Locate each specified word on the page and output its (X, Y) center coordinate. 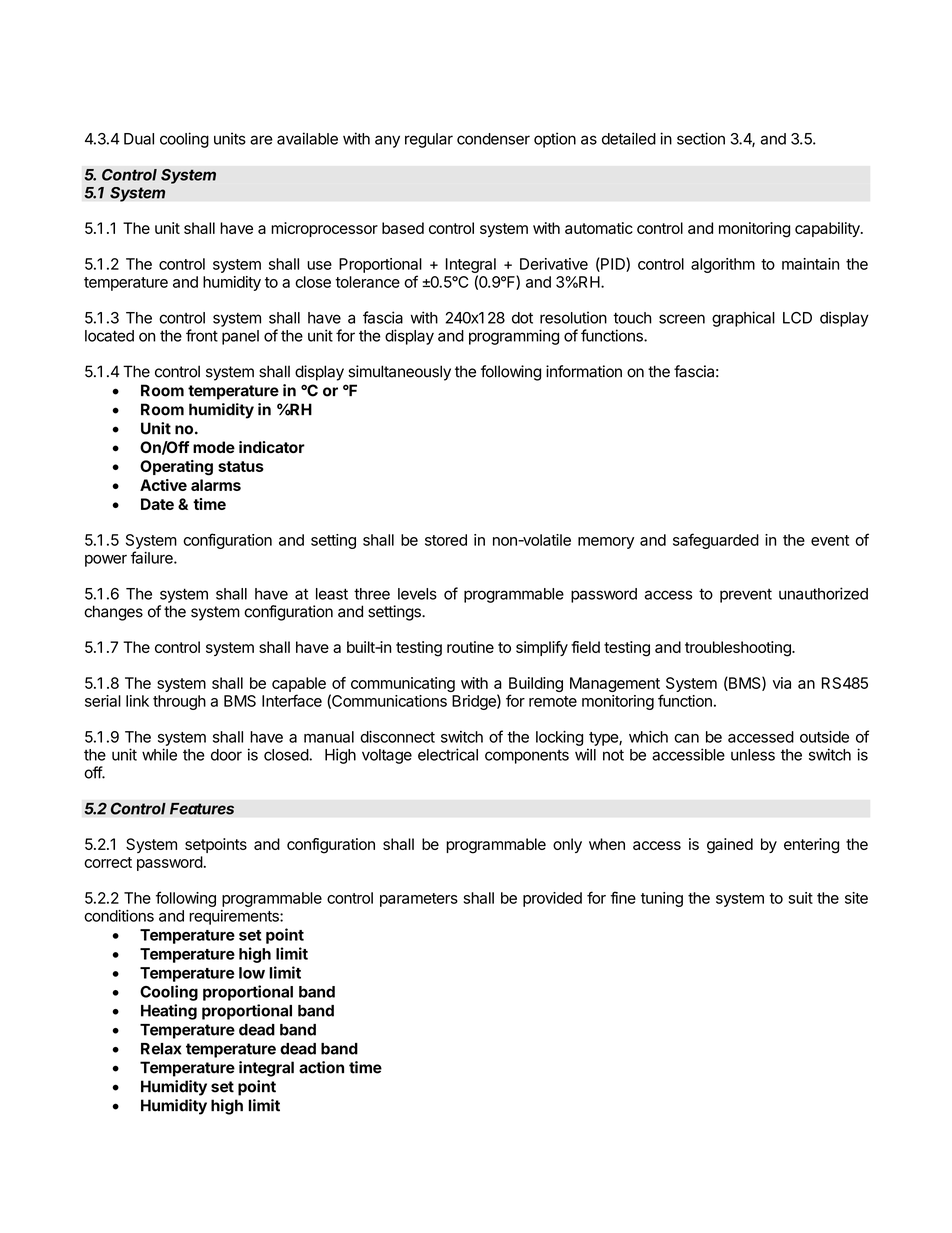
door (226, 755)
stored (446, 540)
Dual (139, 139)
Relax (161, 1049)
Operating (176, 468)
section (701, 138)
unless (753, 755)
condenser (493, 139)
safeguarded (716, 541)
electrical (448, 754)
